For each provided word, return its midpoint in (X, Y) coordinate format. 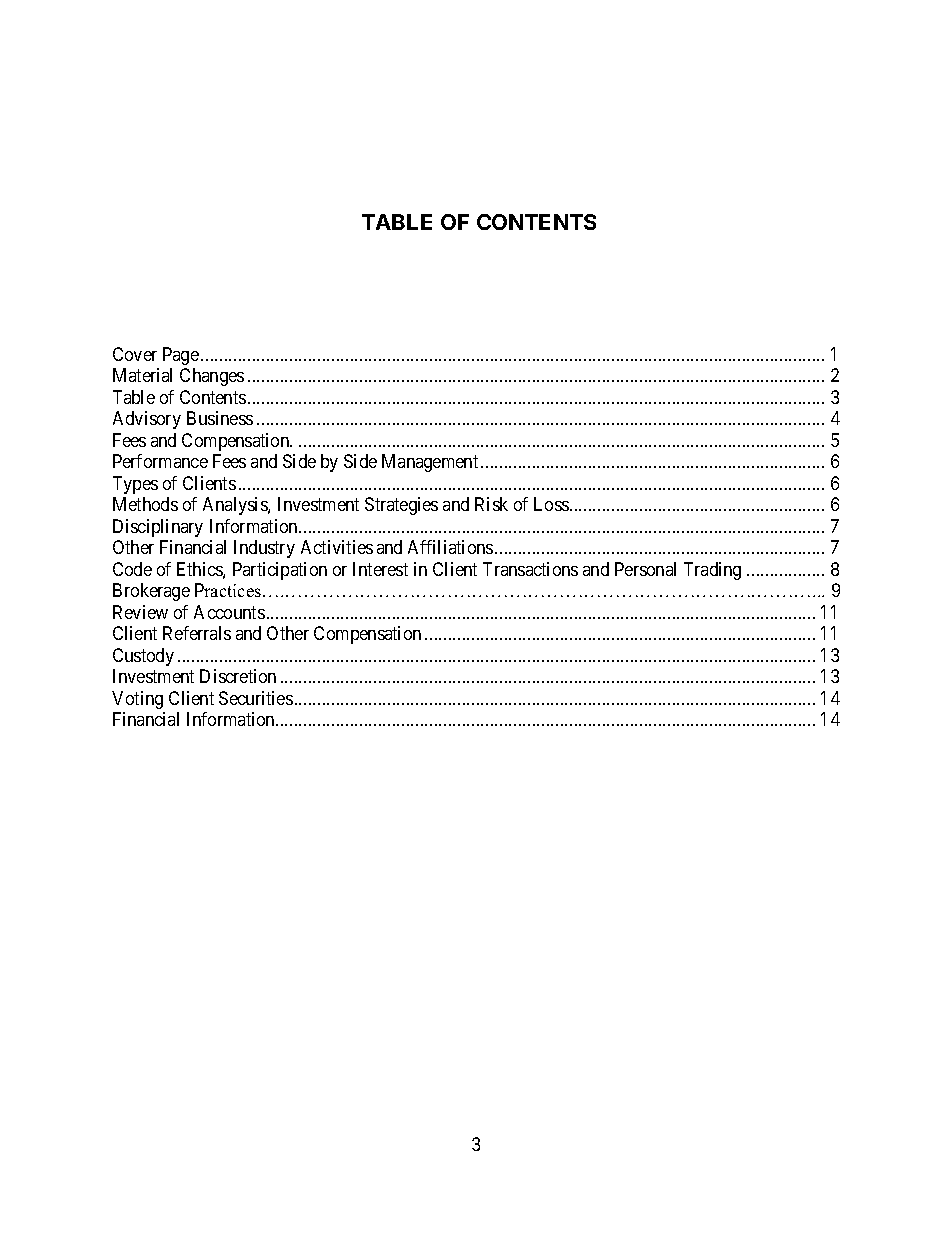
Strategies (401, 506)
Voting (137, 700)
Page (181, 356)
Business (220, 418)
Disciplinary (158, 528)
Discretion (238, 676)
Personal (645, 569)
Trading (712, 571)
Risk (491, 504)
